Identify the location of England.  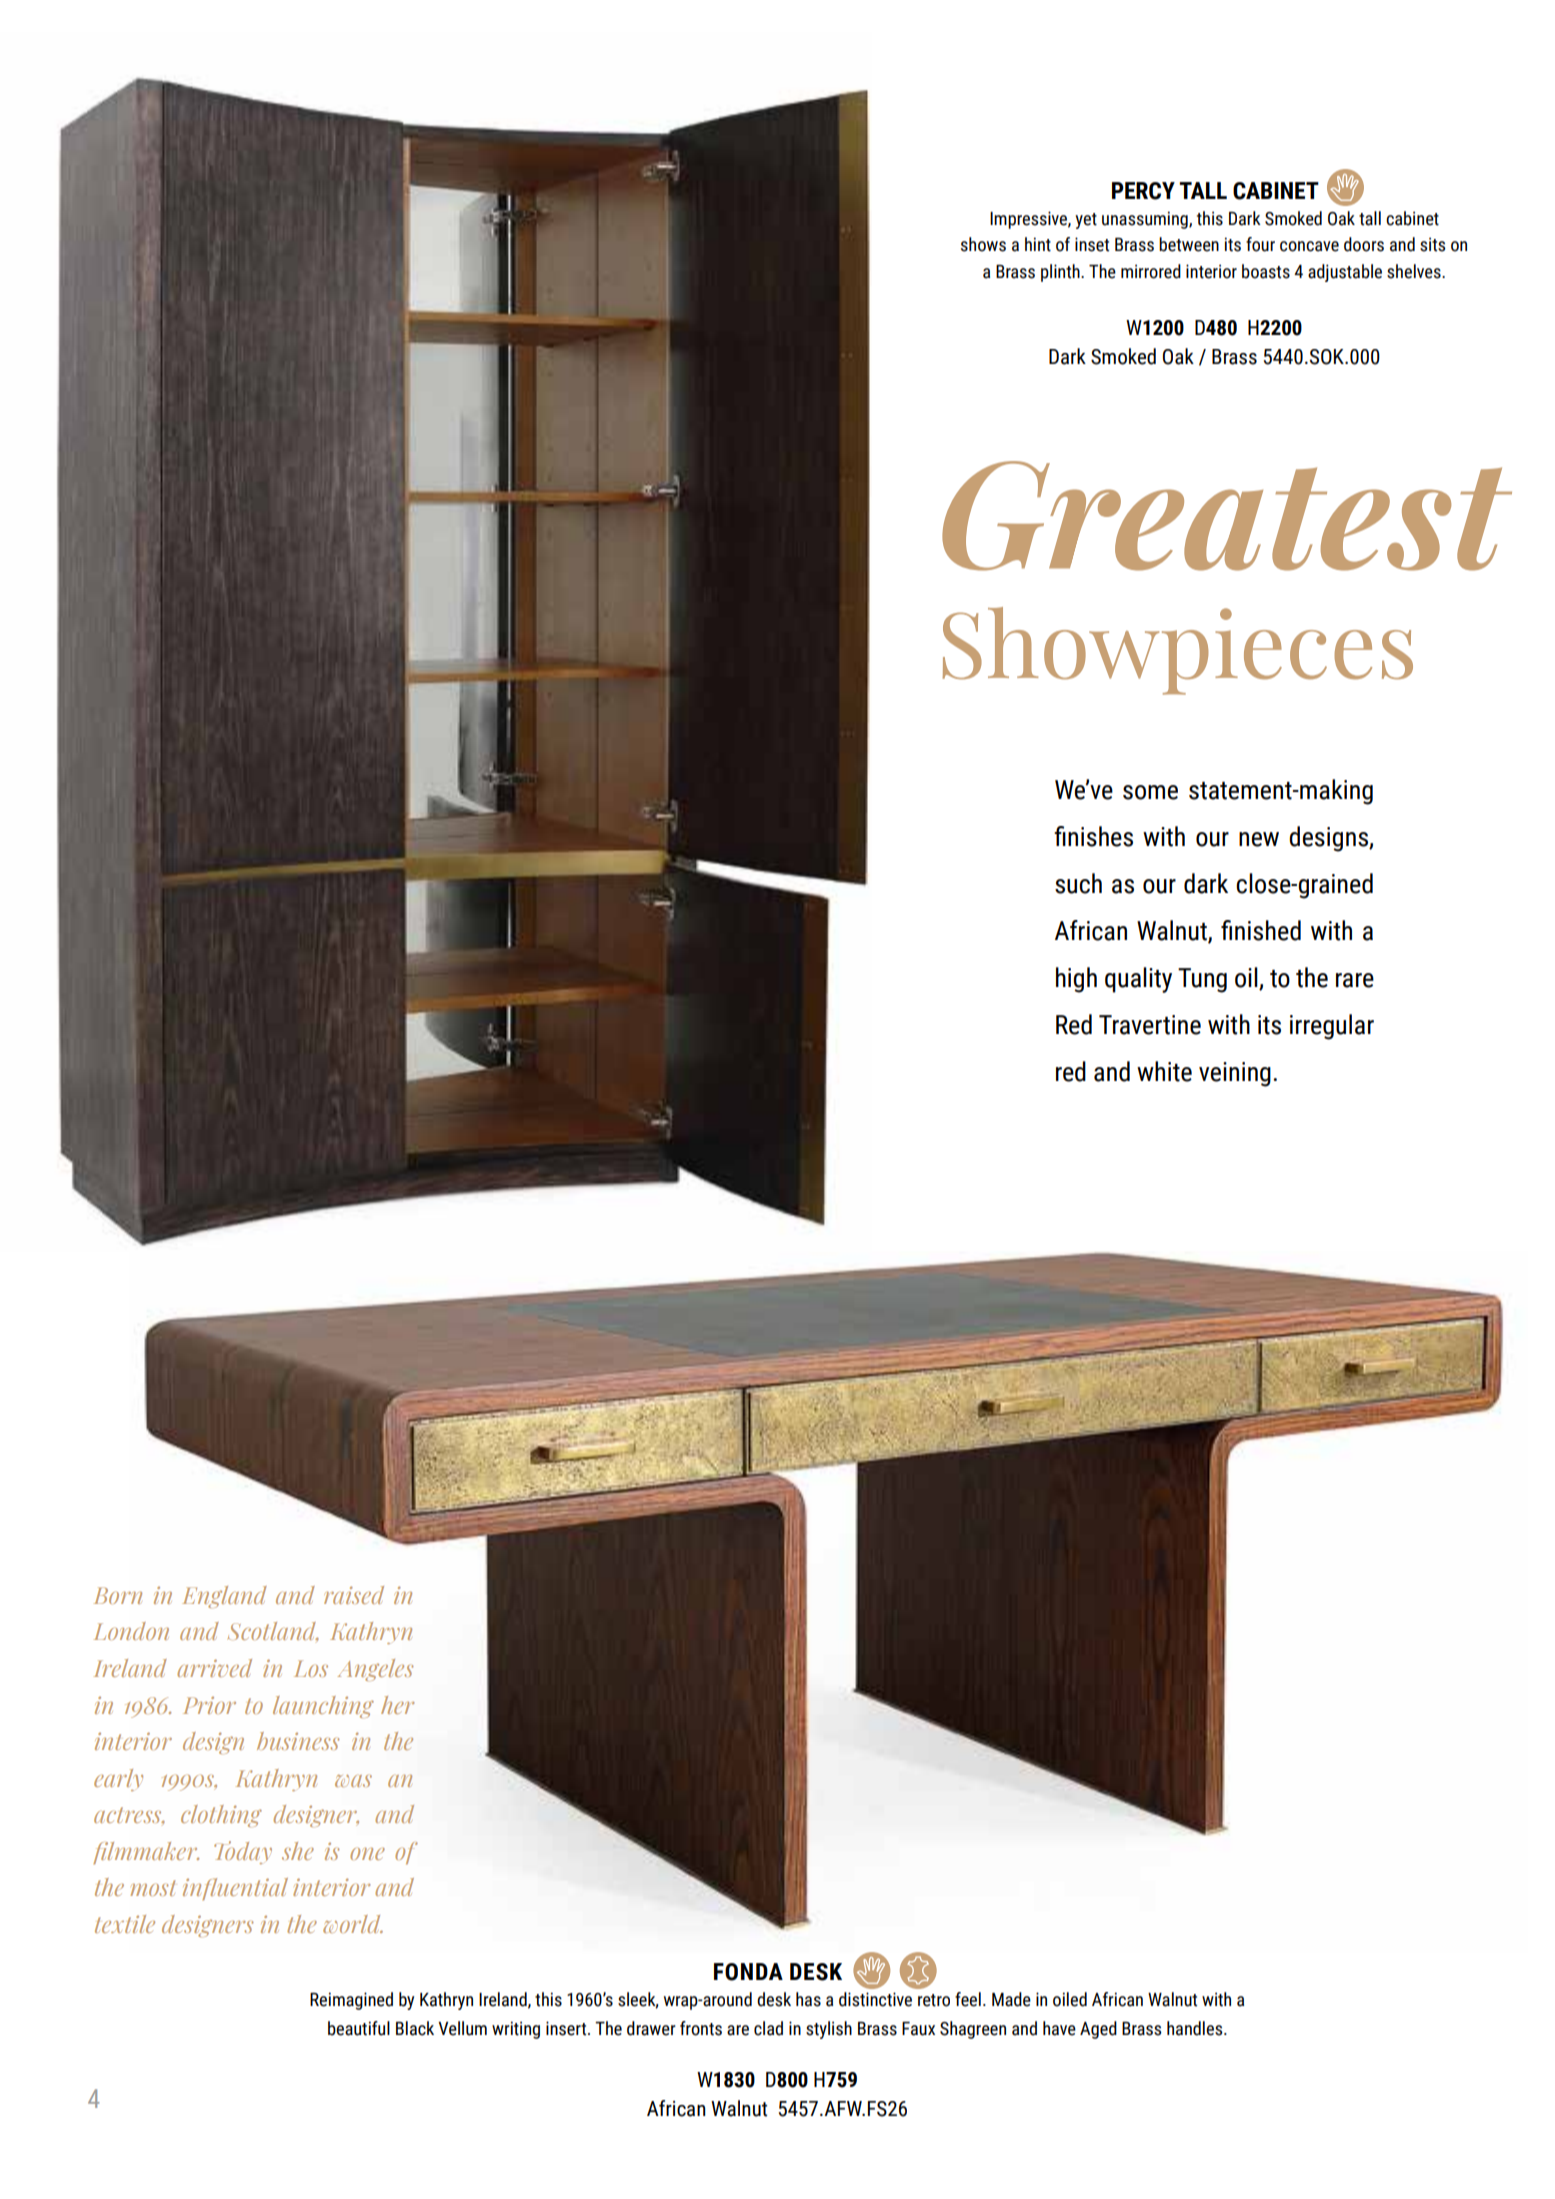
(224, 1597).
